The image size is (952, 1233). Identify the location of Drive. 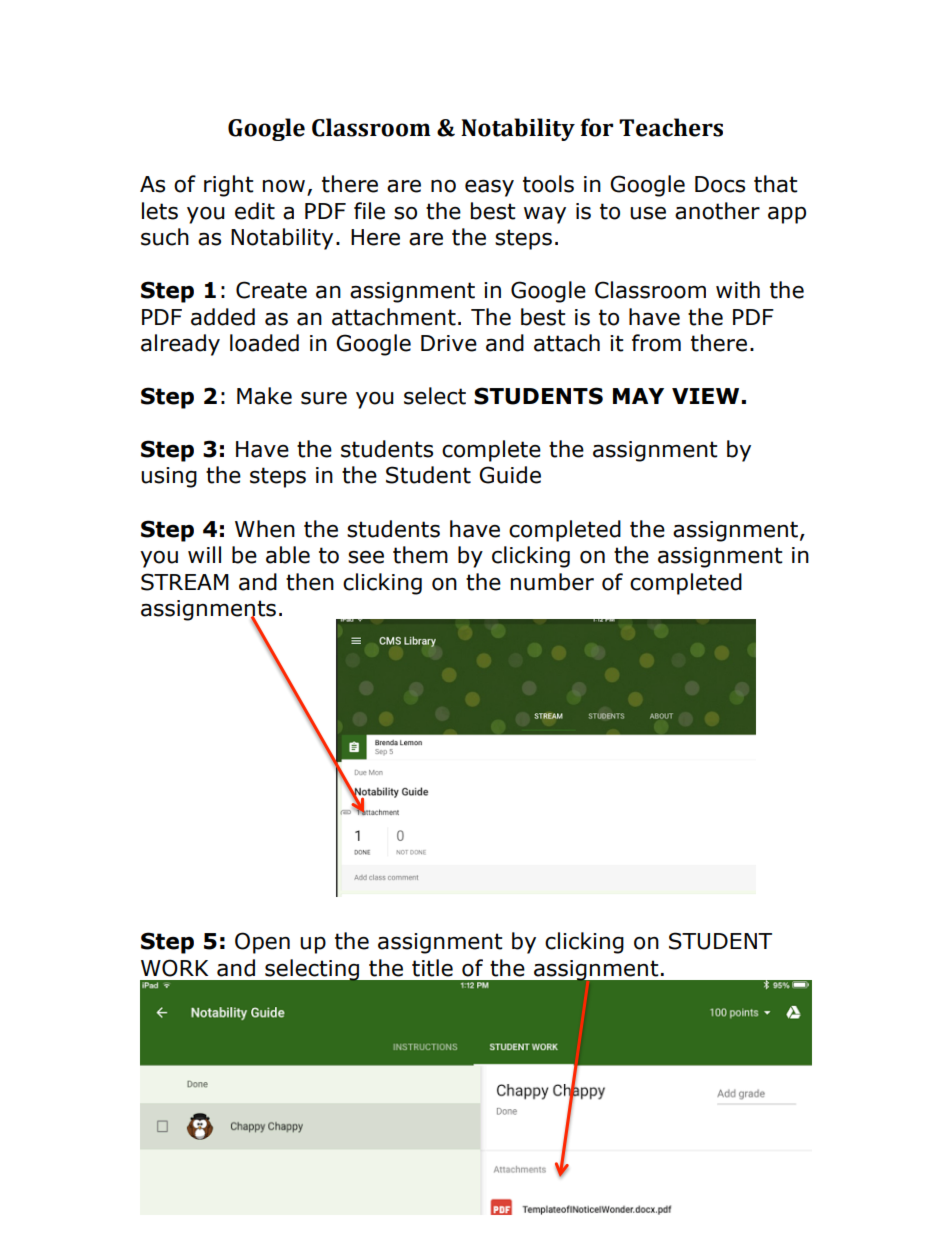
(449, 343).
